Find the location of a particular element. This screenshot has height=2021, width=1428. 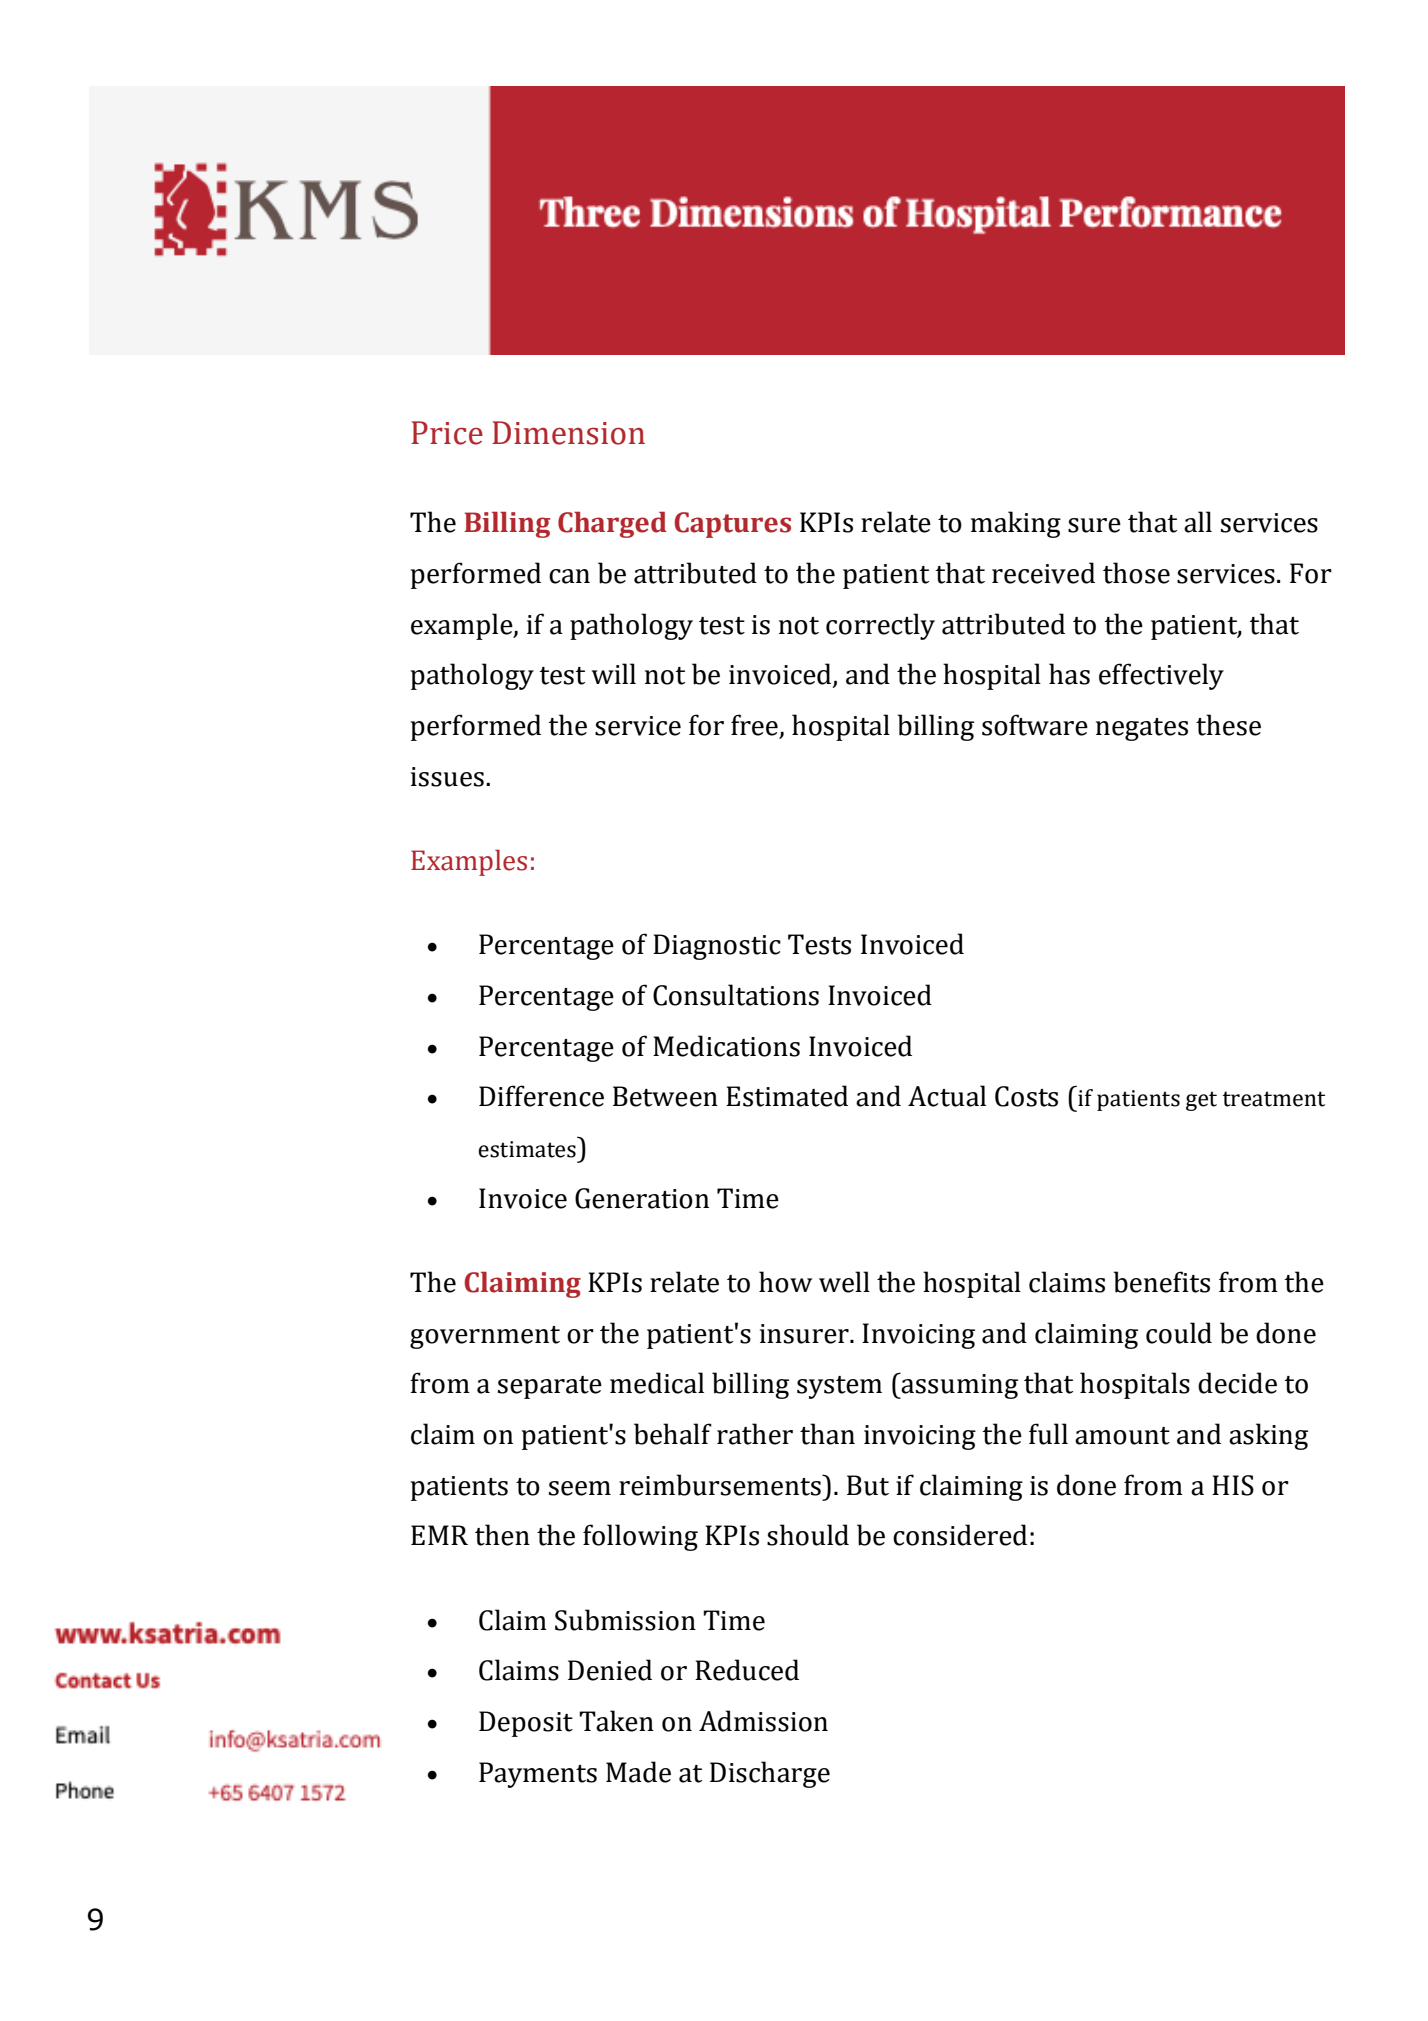

all is located at coordinates (1198, 522).
